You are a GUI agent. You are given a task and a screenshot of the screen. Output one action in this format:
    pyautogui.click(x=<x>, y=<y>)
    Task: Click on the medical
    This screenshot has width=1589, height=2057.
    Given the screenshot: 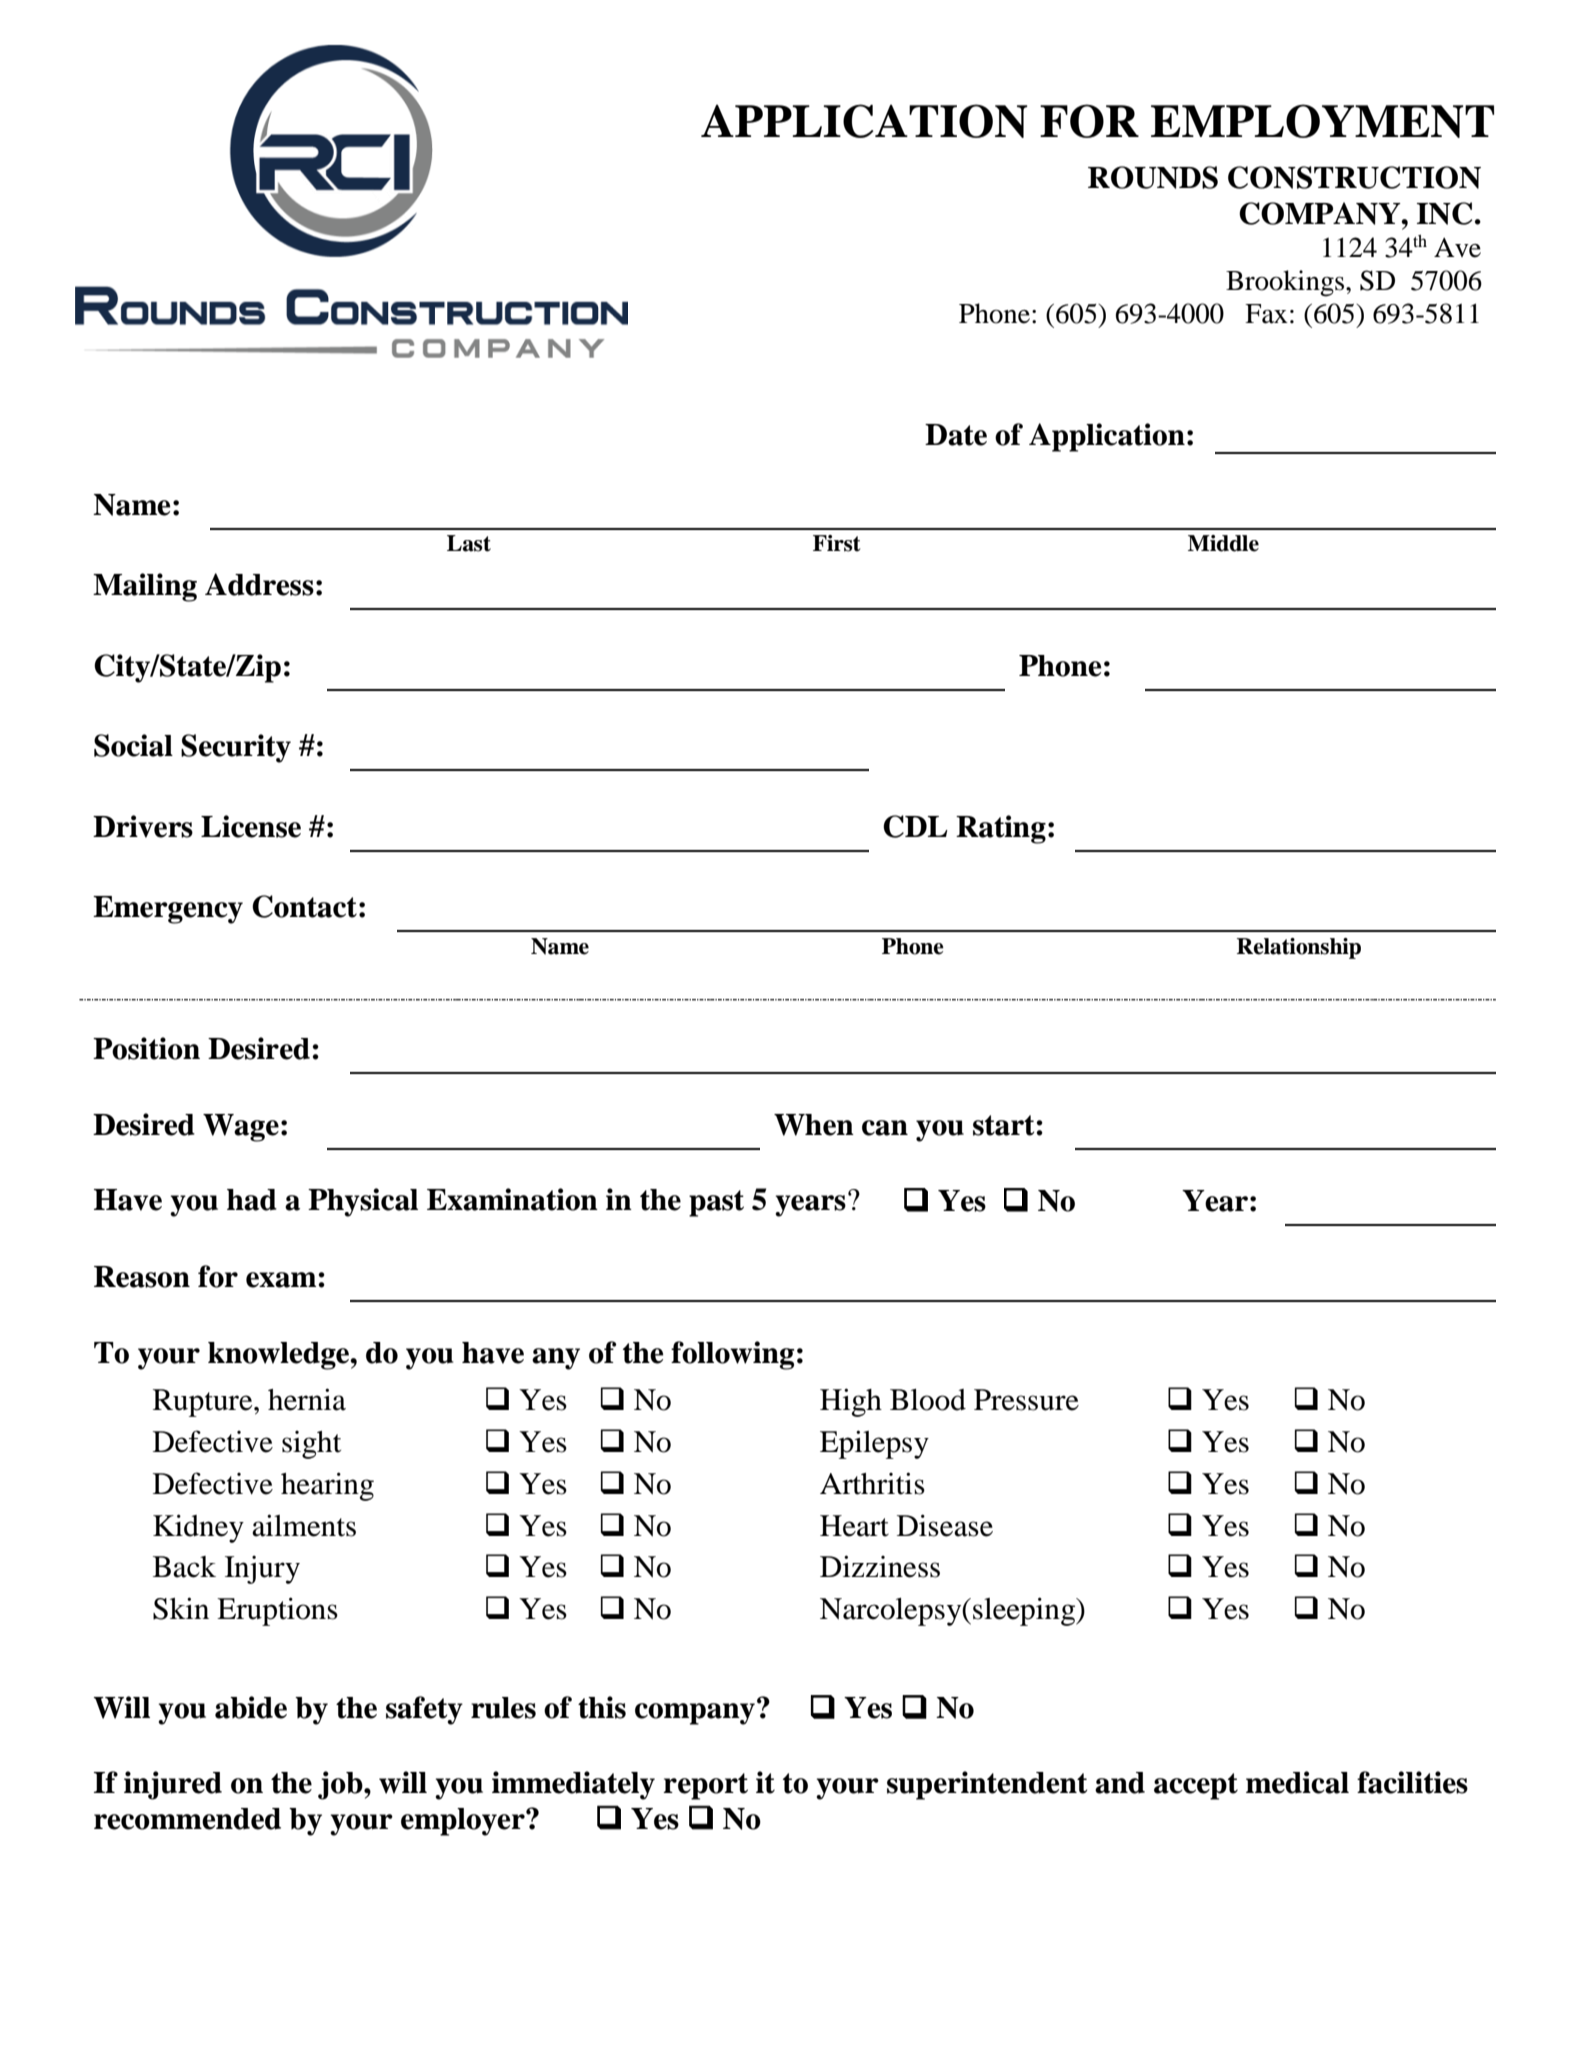 What is the action you would take?
    pyautogui.click(x=1297, y=1782)
